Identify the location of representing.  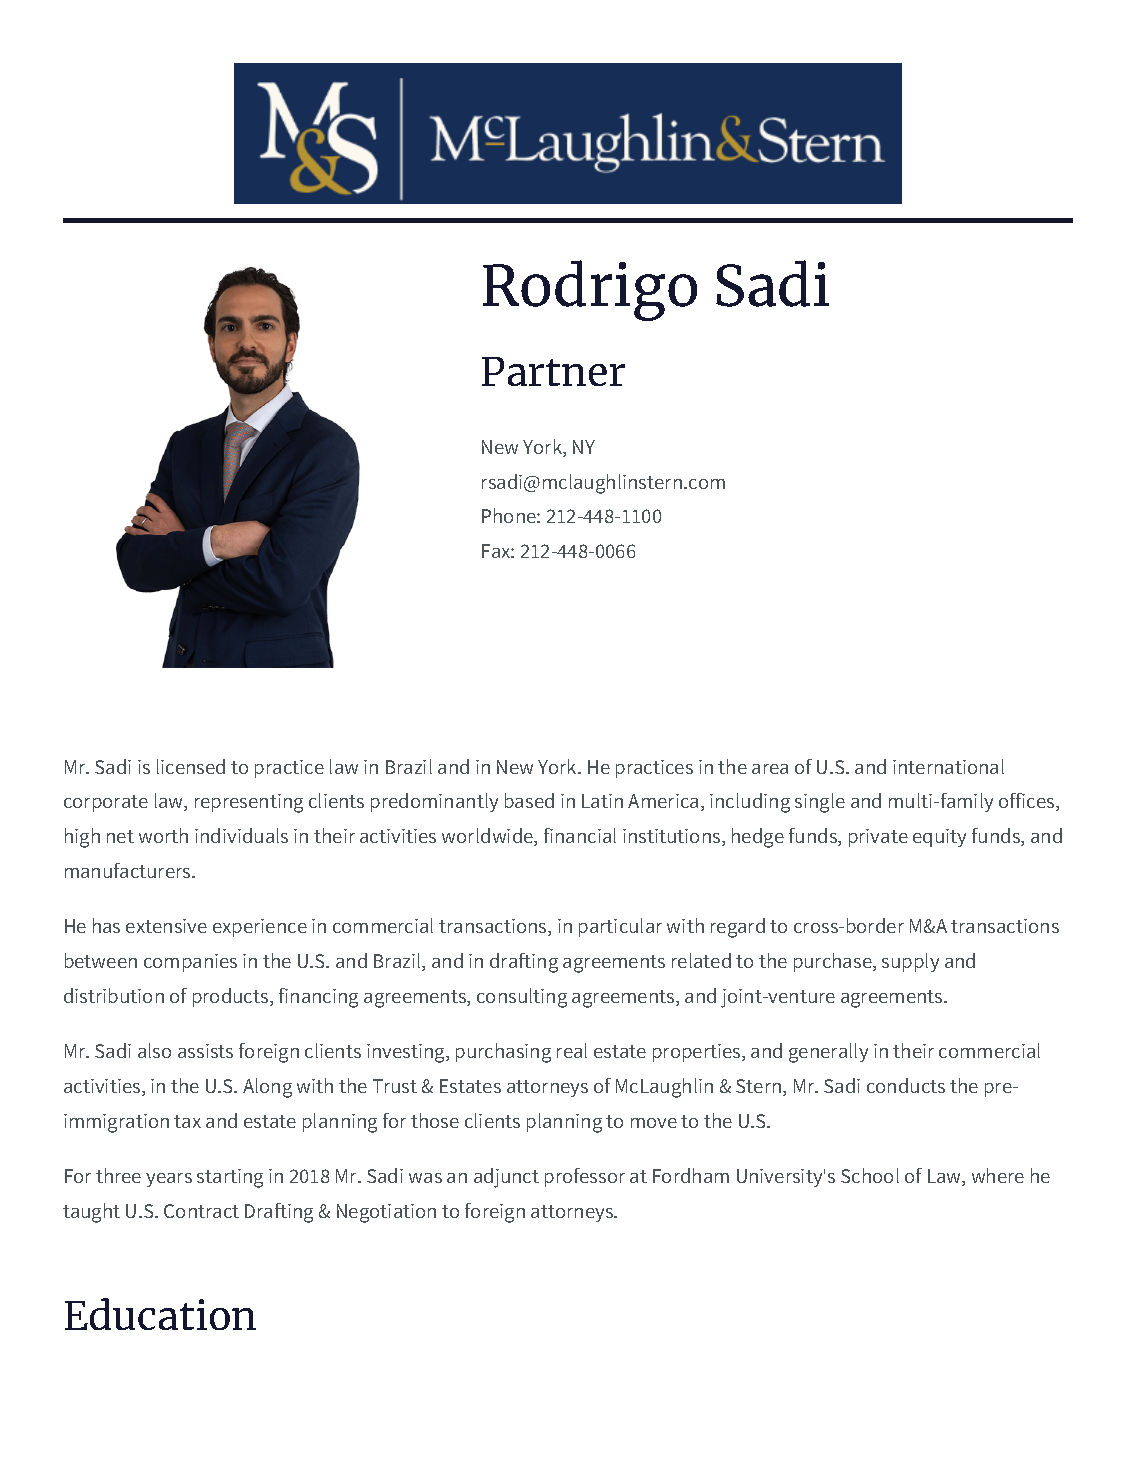
(249, 803).
